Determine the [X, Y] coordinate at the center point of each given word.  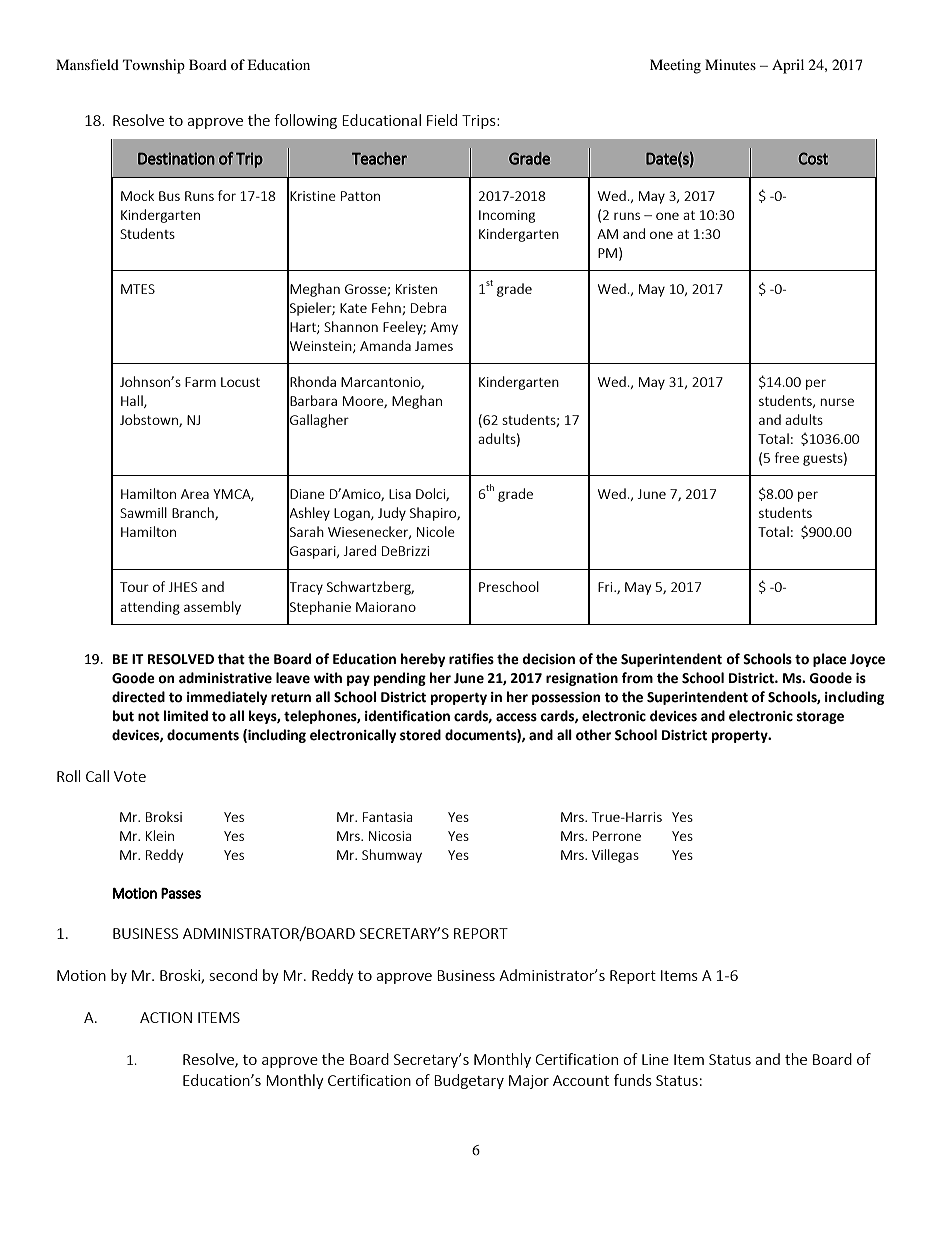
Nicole [436, 531]
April [788, 66]
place [830, 660]
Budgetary [469, 1081]
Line [655, 1059]
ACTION [166, 1017]
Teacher [379, 158]
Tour [134, 587]
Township [154, 66]
